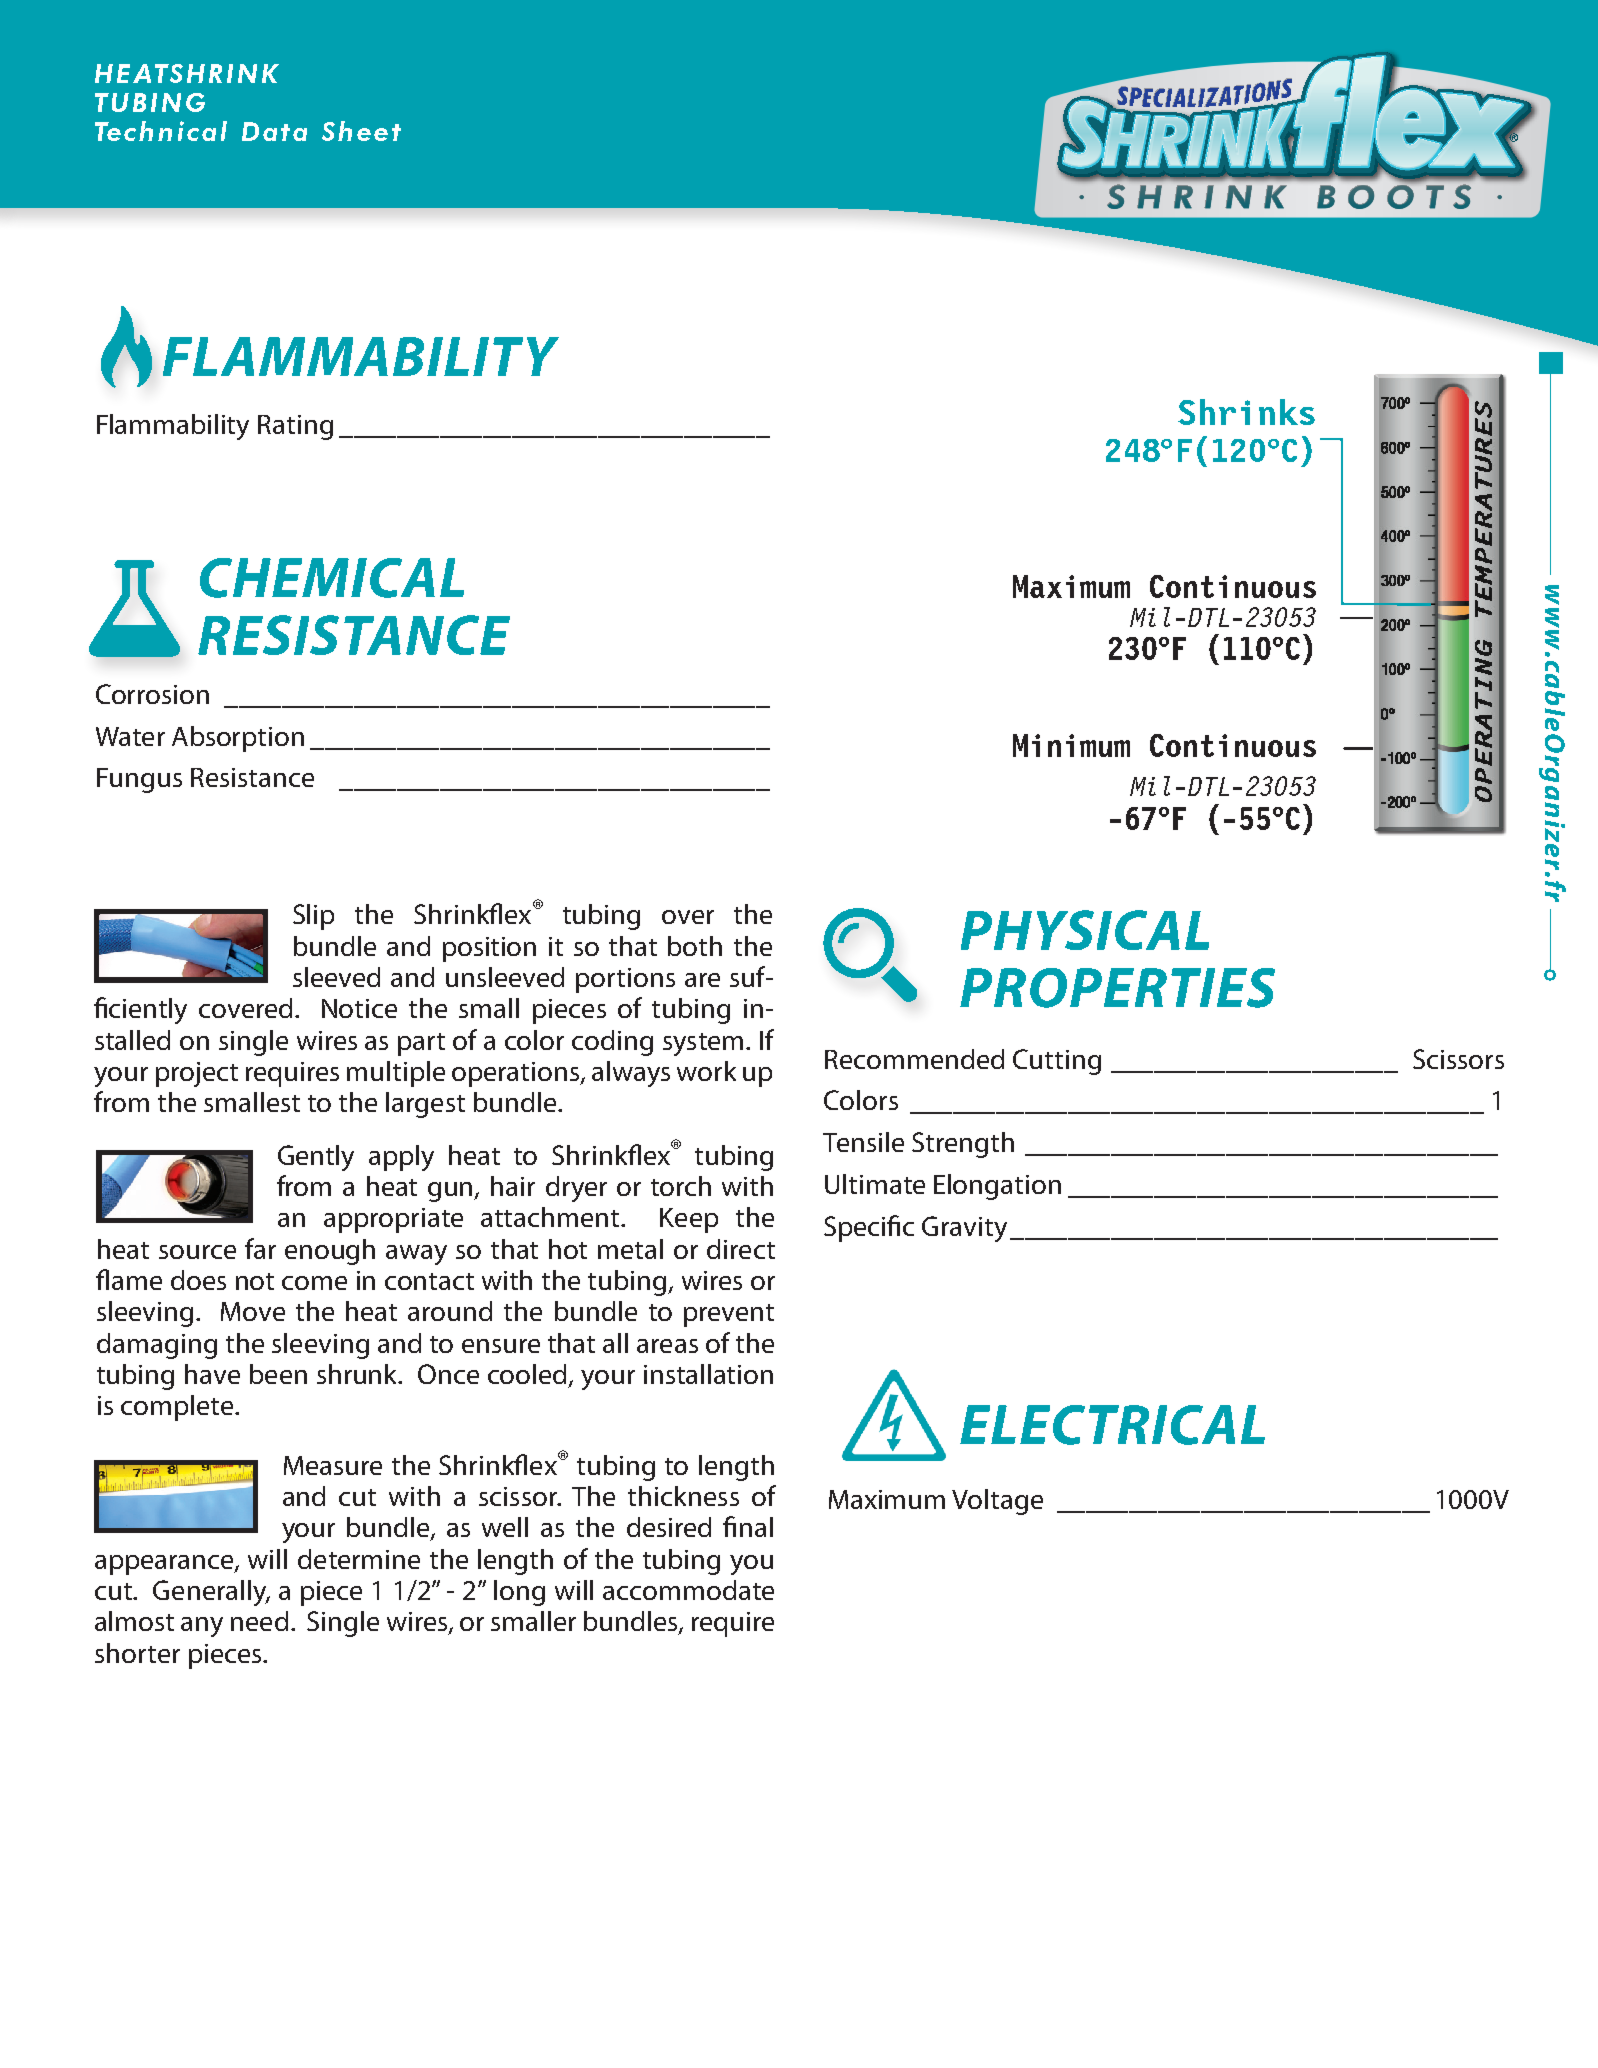 The height and width of the screenshot is (2068, 1598). Describe the element at coordinates (1085, 930) in the screenshot. I see `PHYSICAL` at that location.
